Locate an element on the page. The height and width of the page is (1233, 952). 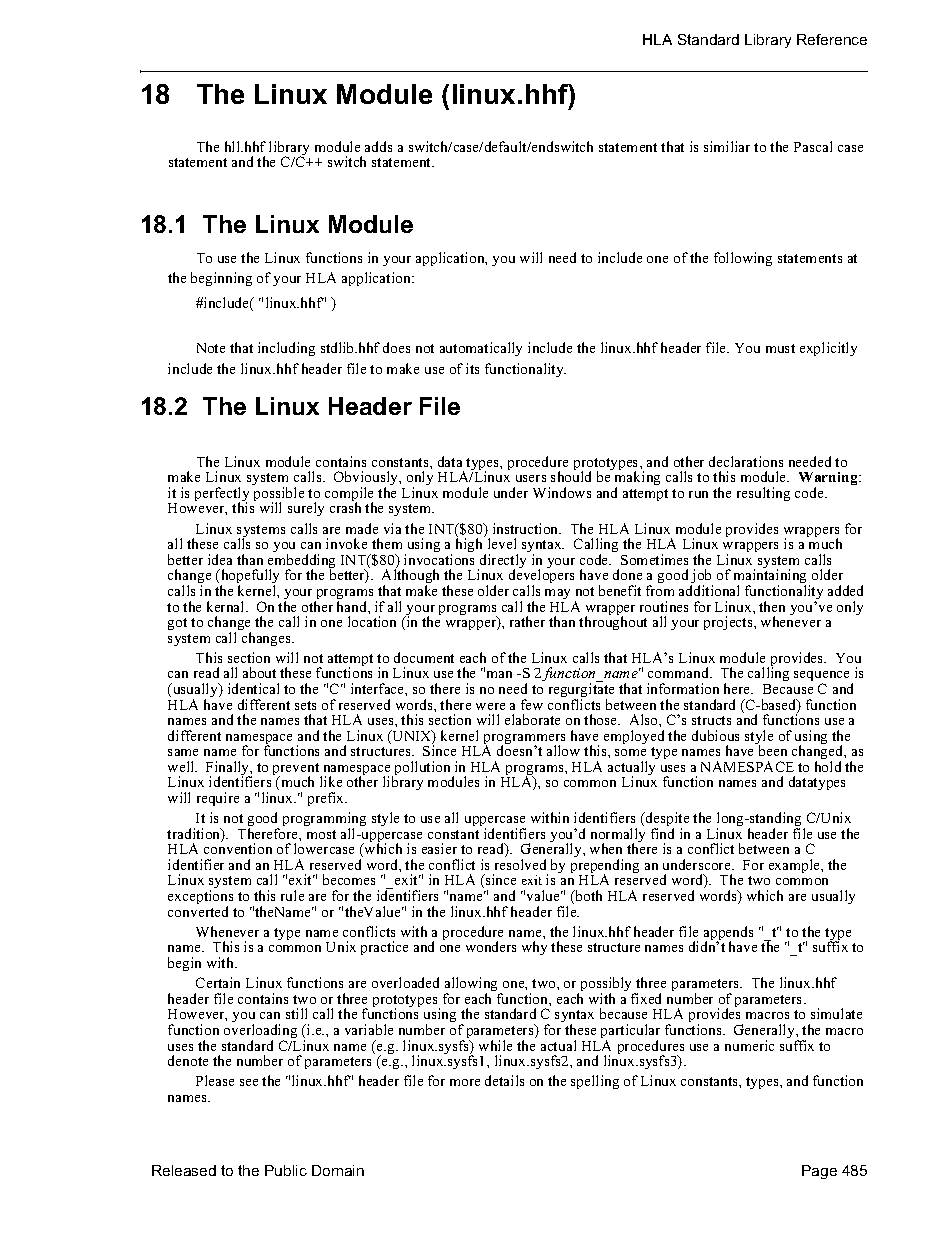
maintaining is located at coordinates (772, 578).
